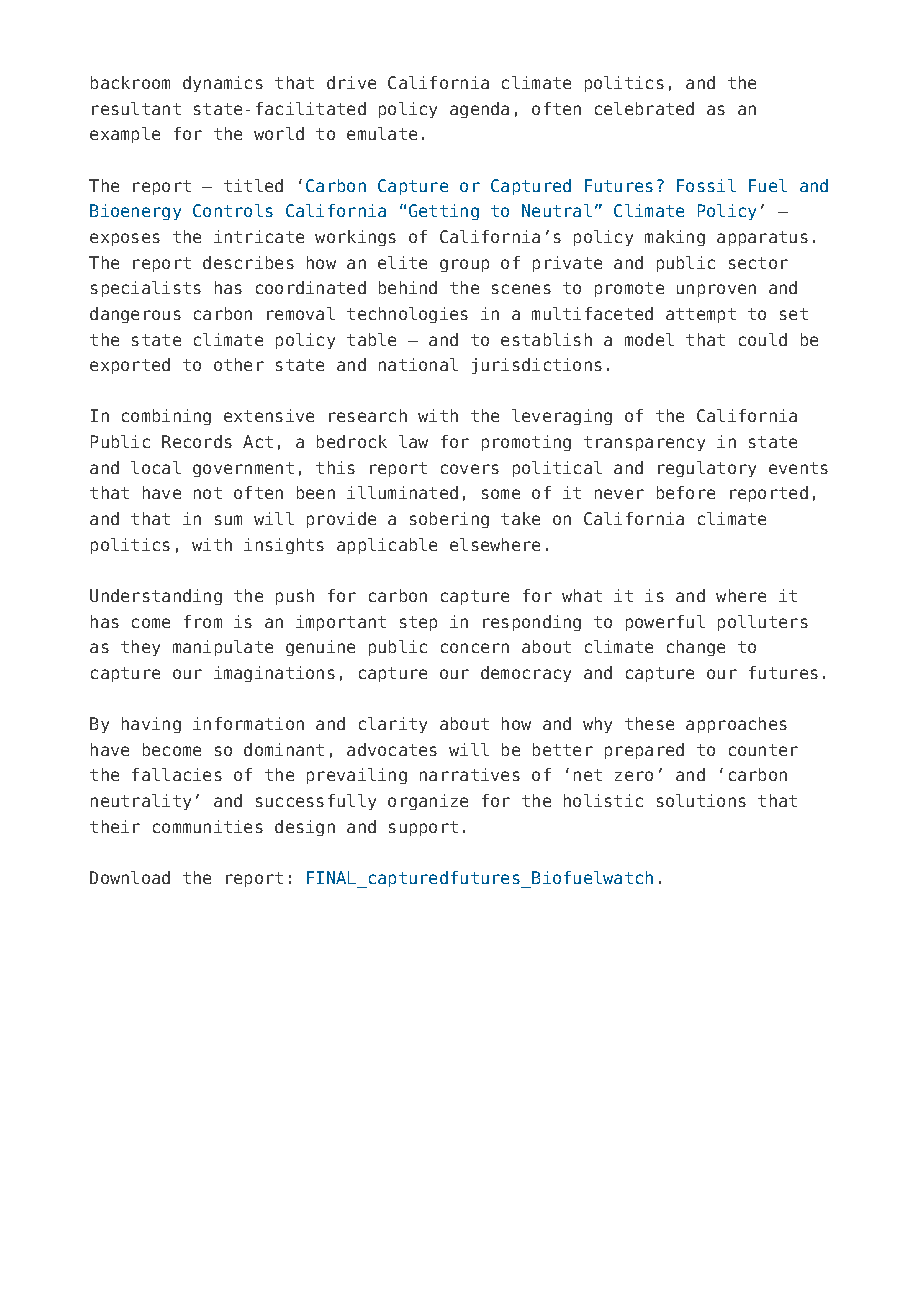 The width and height of the screenshot is (924, 1308). I want to click on solutions, so click(701, 800).
